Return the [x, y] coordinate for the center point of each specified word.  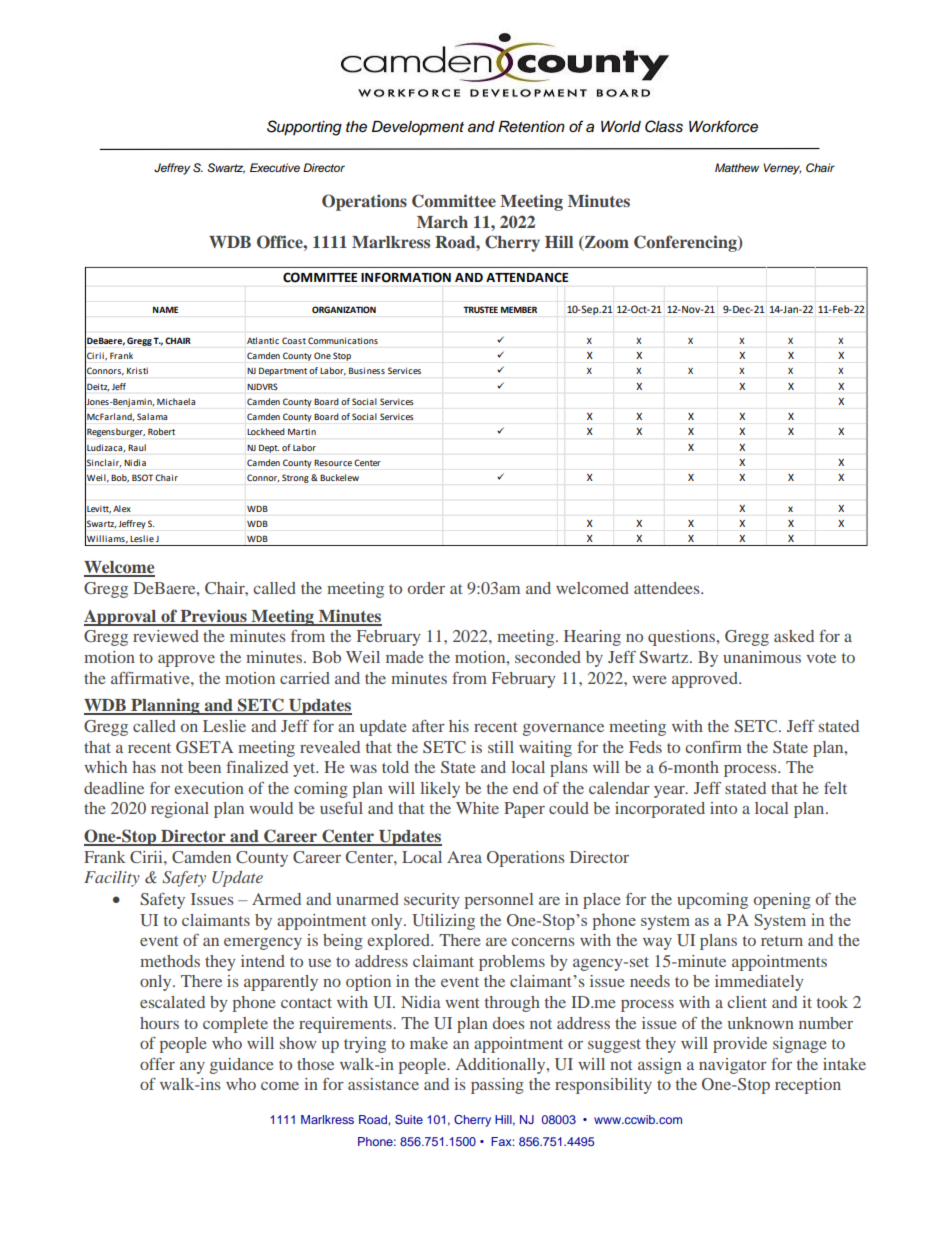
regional [180, 810]
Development [418, 128]
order [426, 588]
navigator [733, 1066]
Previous [213, 617]
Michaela [176, 401]
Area [464, 857]
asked [794, 636]
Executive [275, 167]
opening [782, 901]
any [192, 1068]
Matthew [737, 167]
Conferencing [686, 243]
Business [367, 370]
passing [497, 1086]
